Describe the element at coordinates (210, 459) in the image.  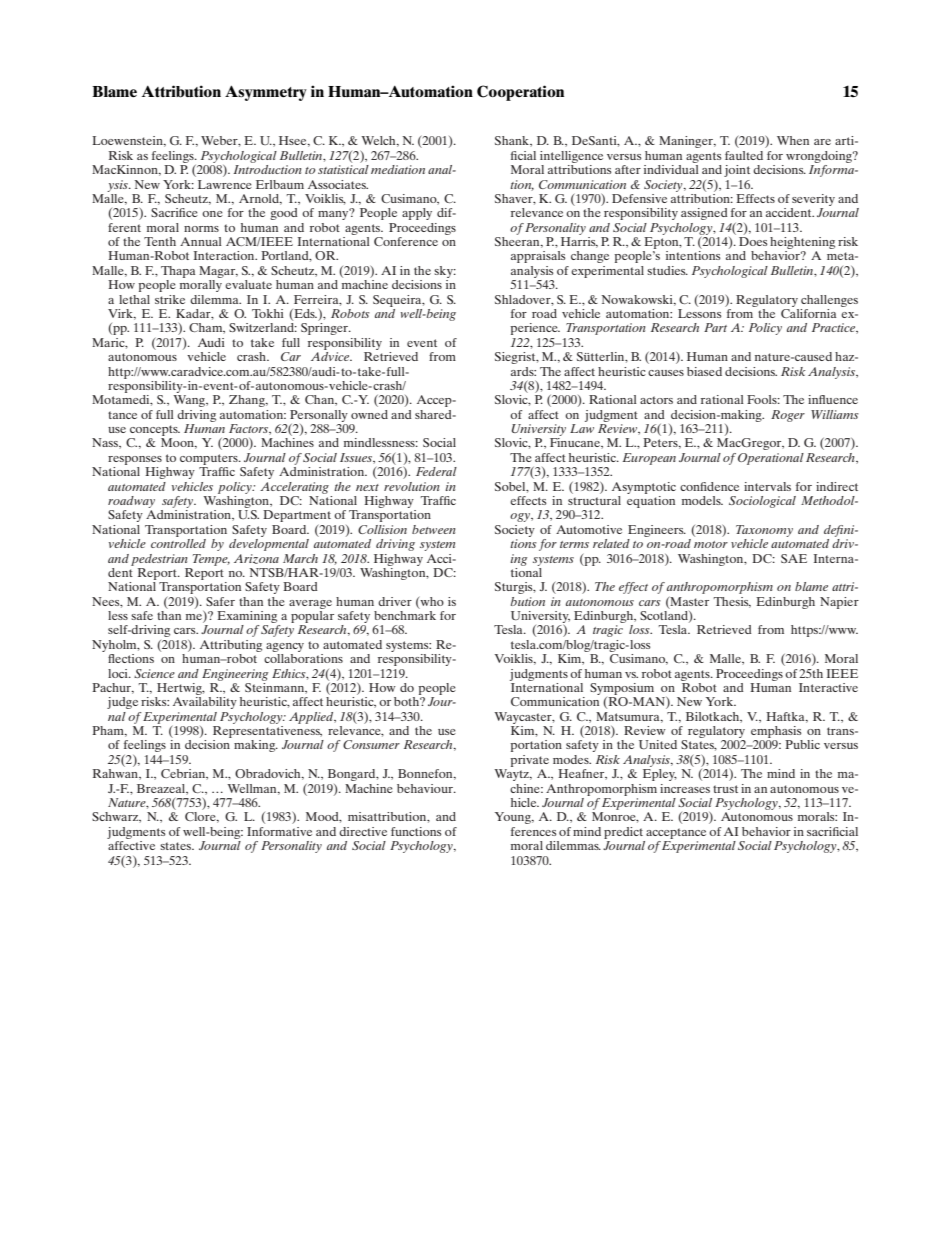
I see `computers` at that location.
